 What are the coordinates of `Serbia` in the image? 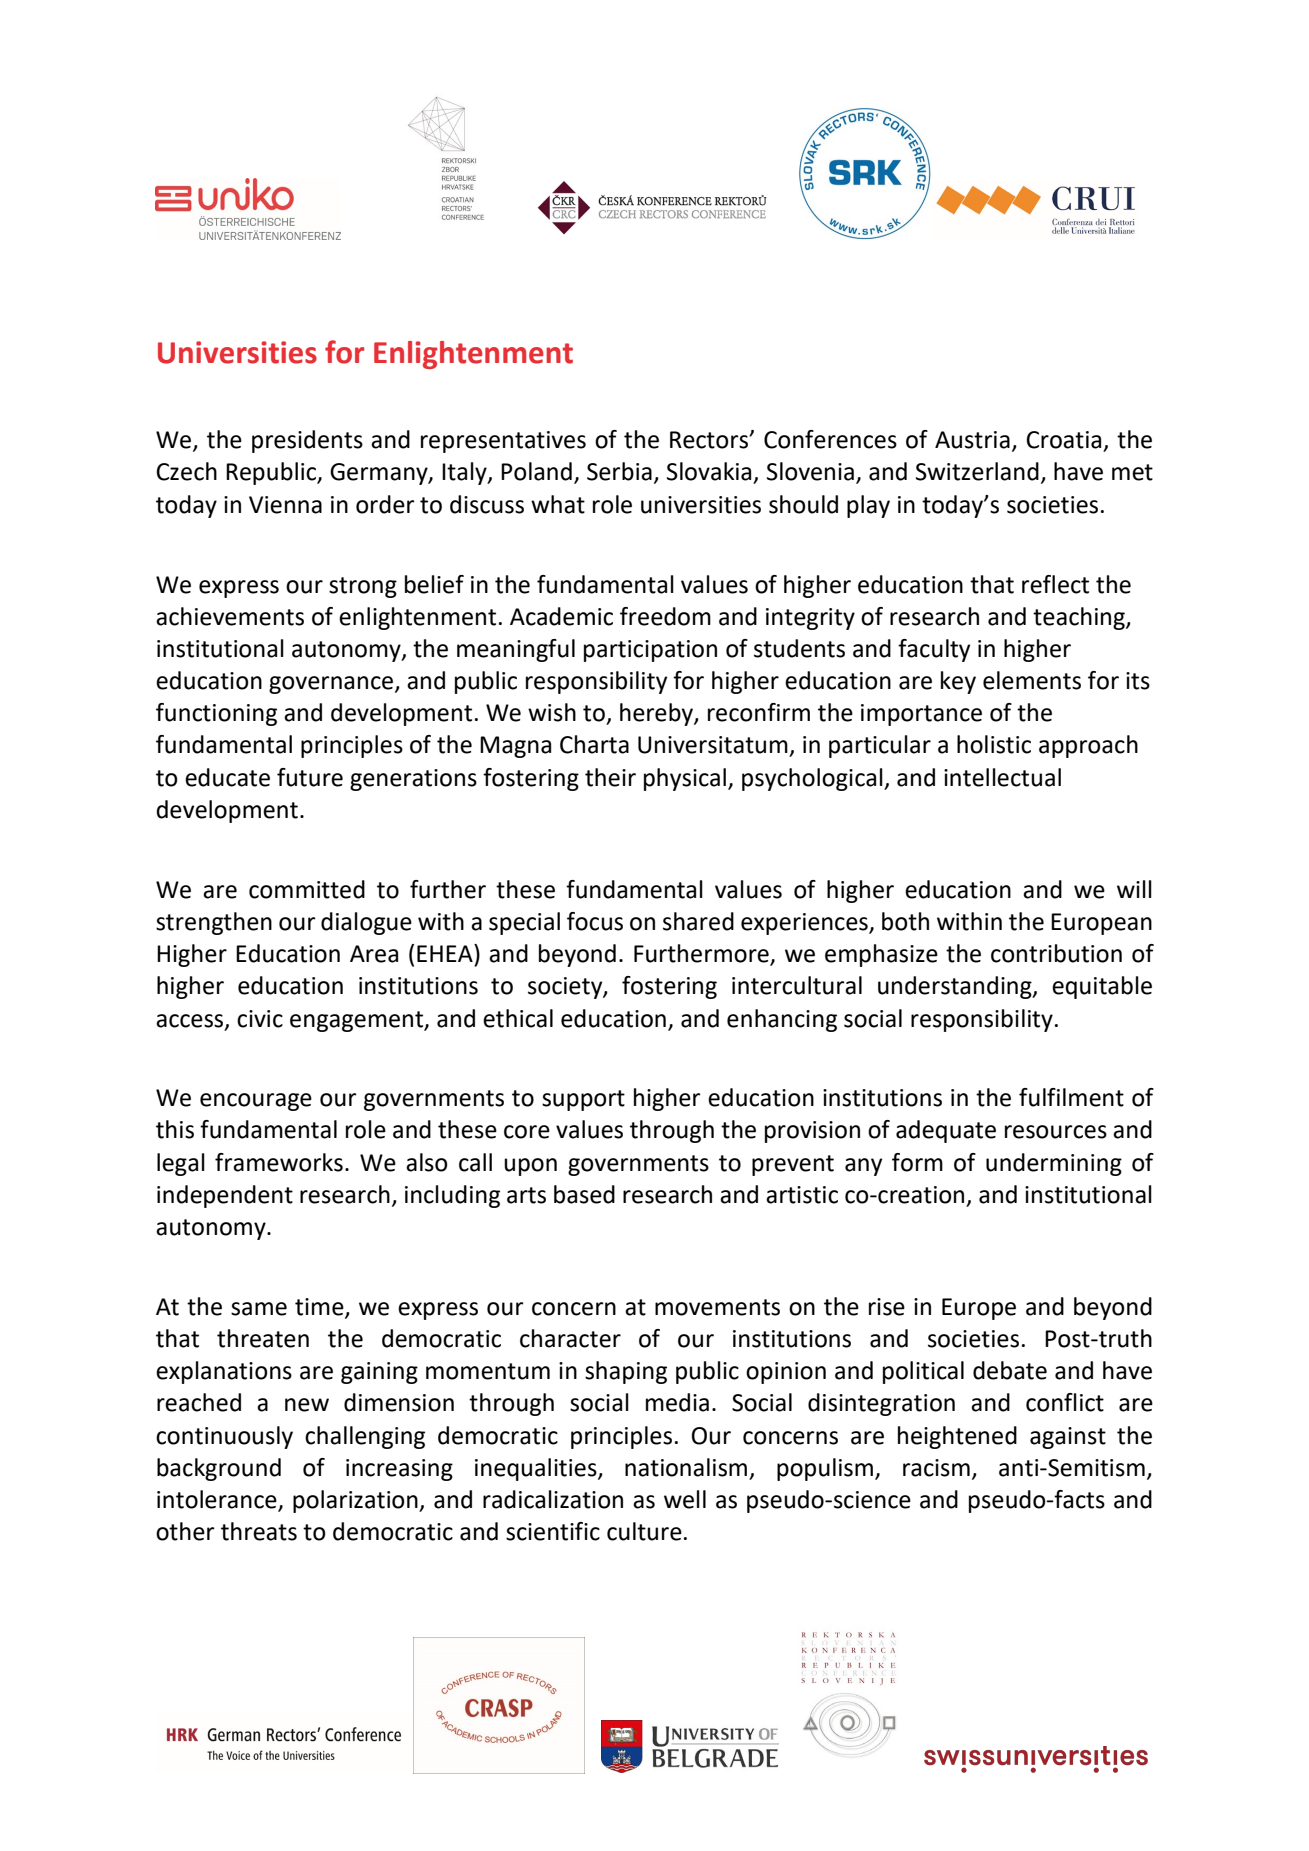 It's located at (619, 471).
